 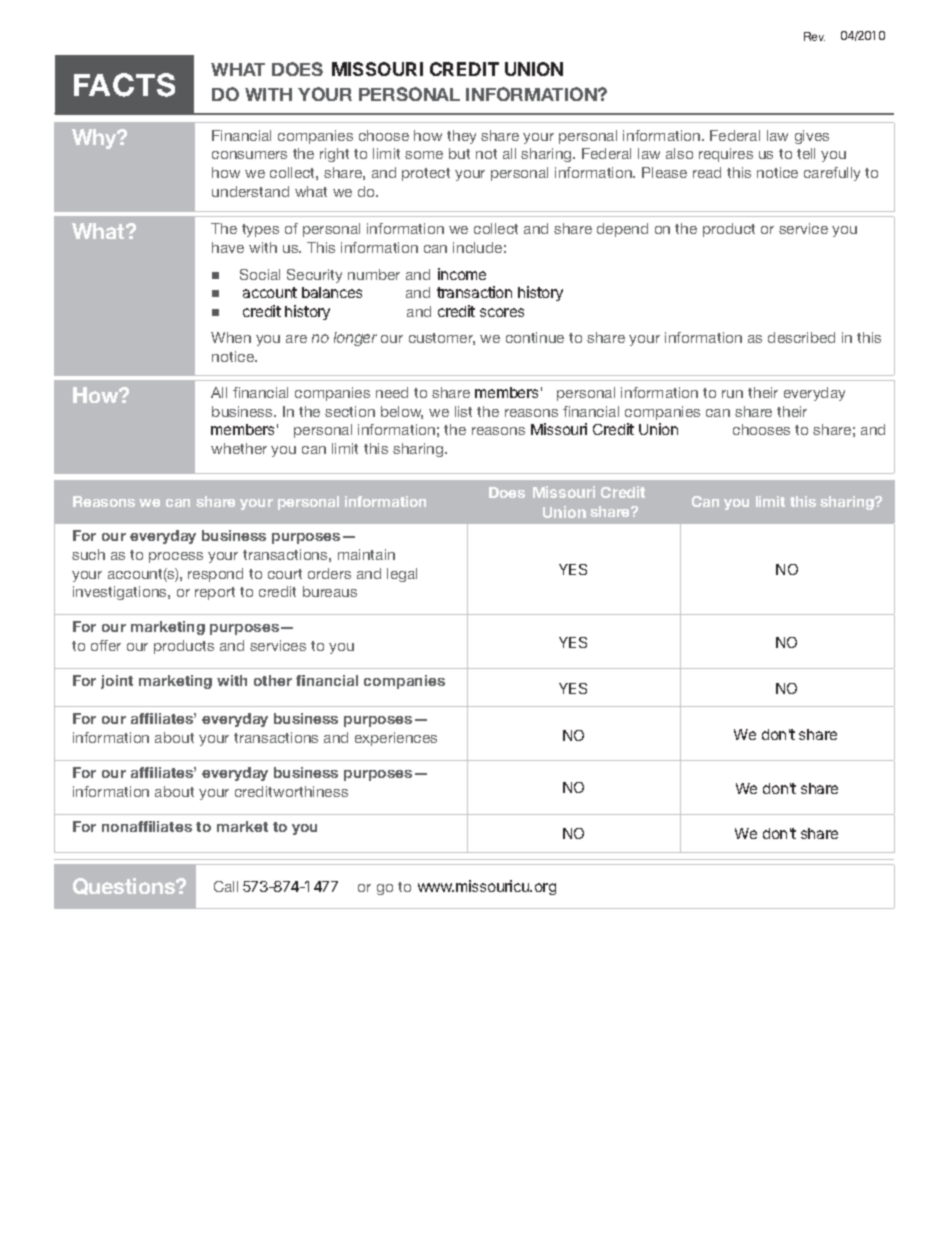 I want to click on FACTS, so click(x=124, y=85).
